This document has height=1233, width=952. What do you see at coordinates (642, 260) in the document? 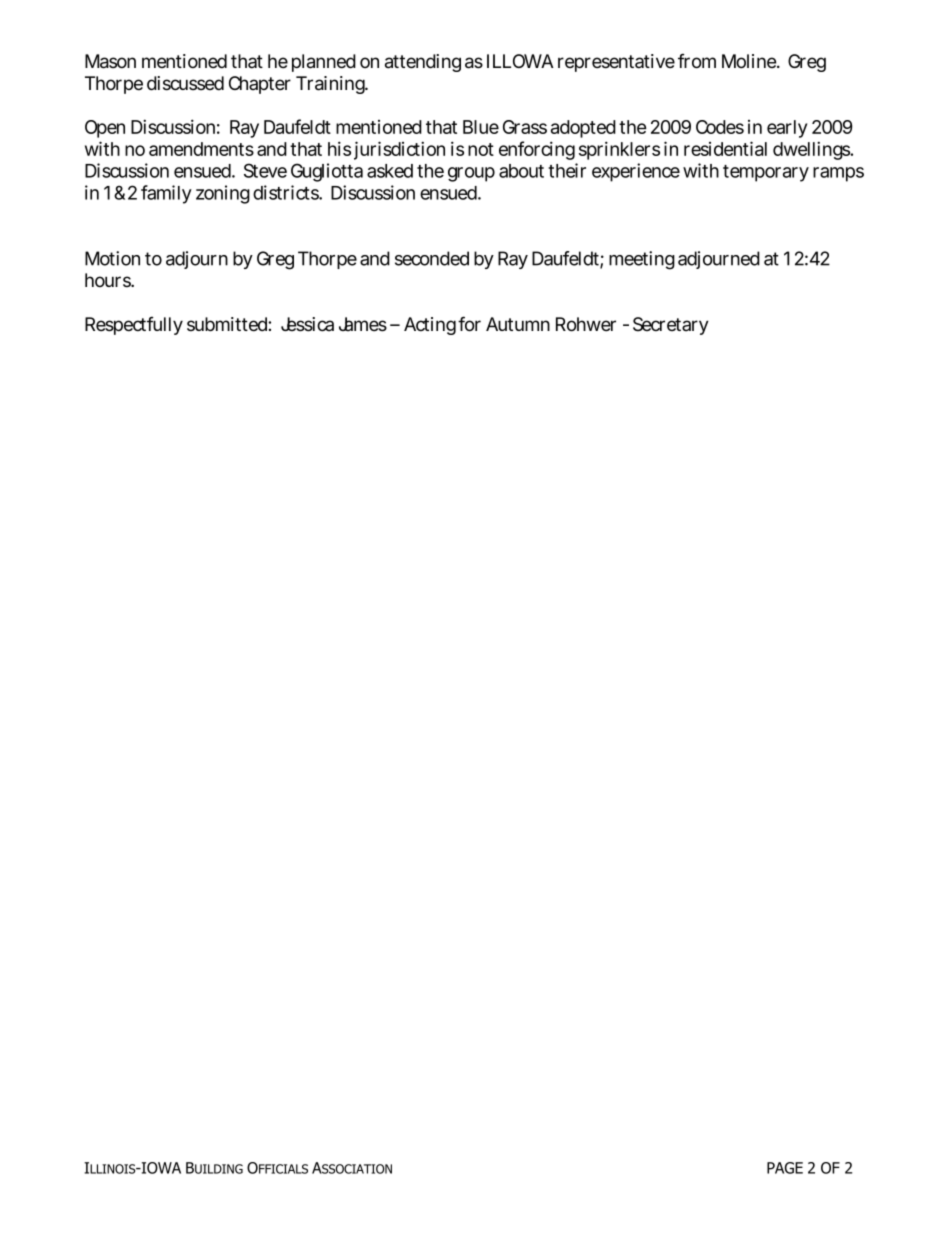
I see `meeting` at bounding box center [642, 260].
